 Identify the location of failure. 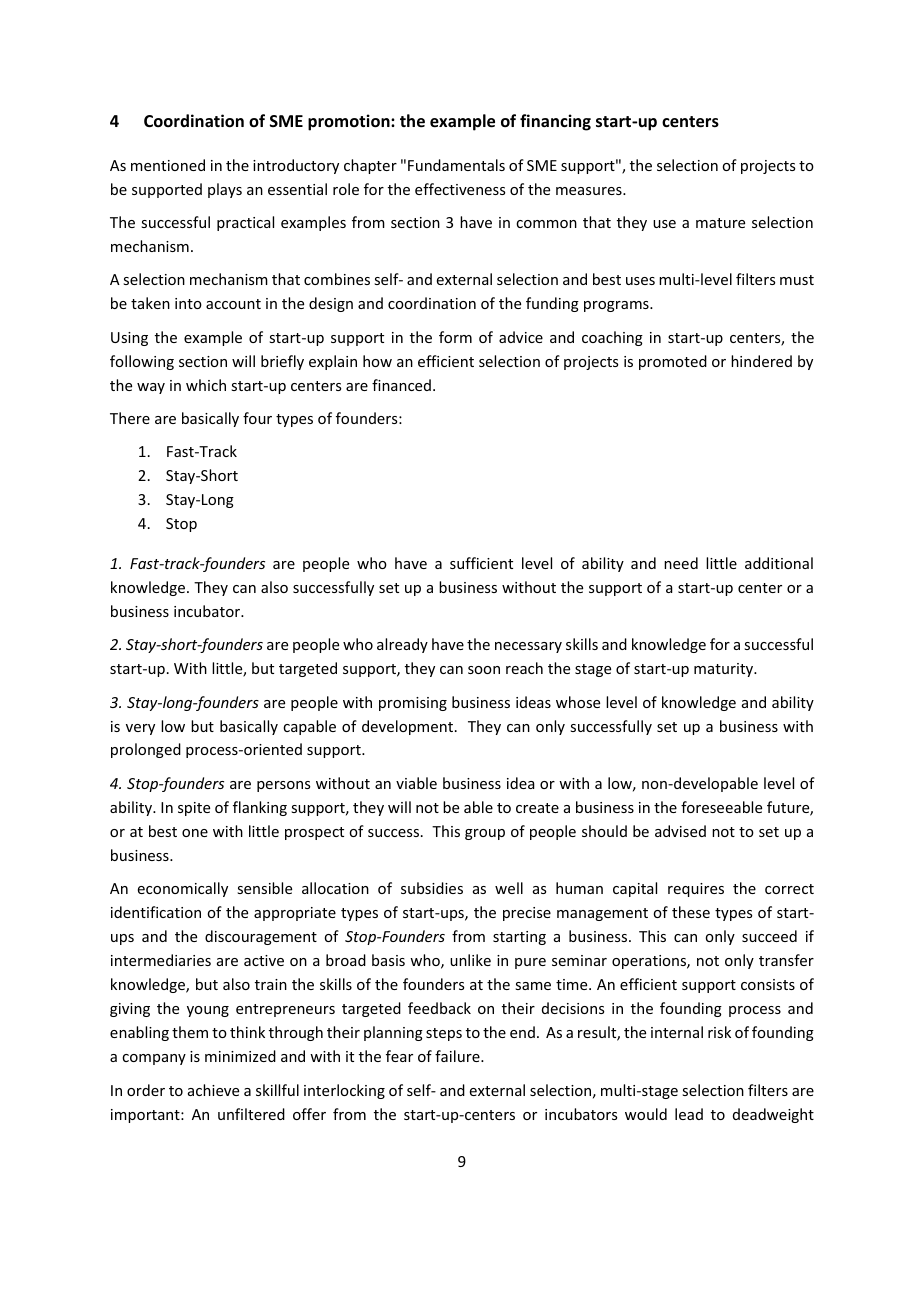
(458, 1056).
